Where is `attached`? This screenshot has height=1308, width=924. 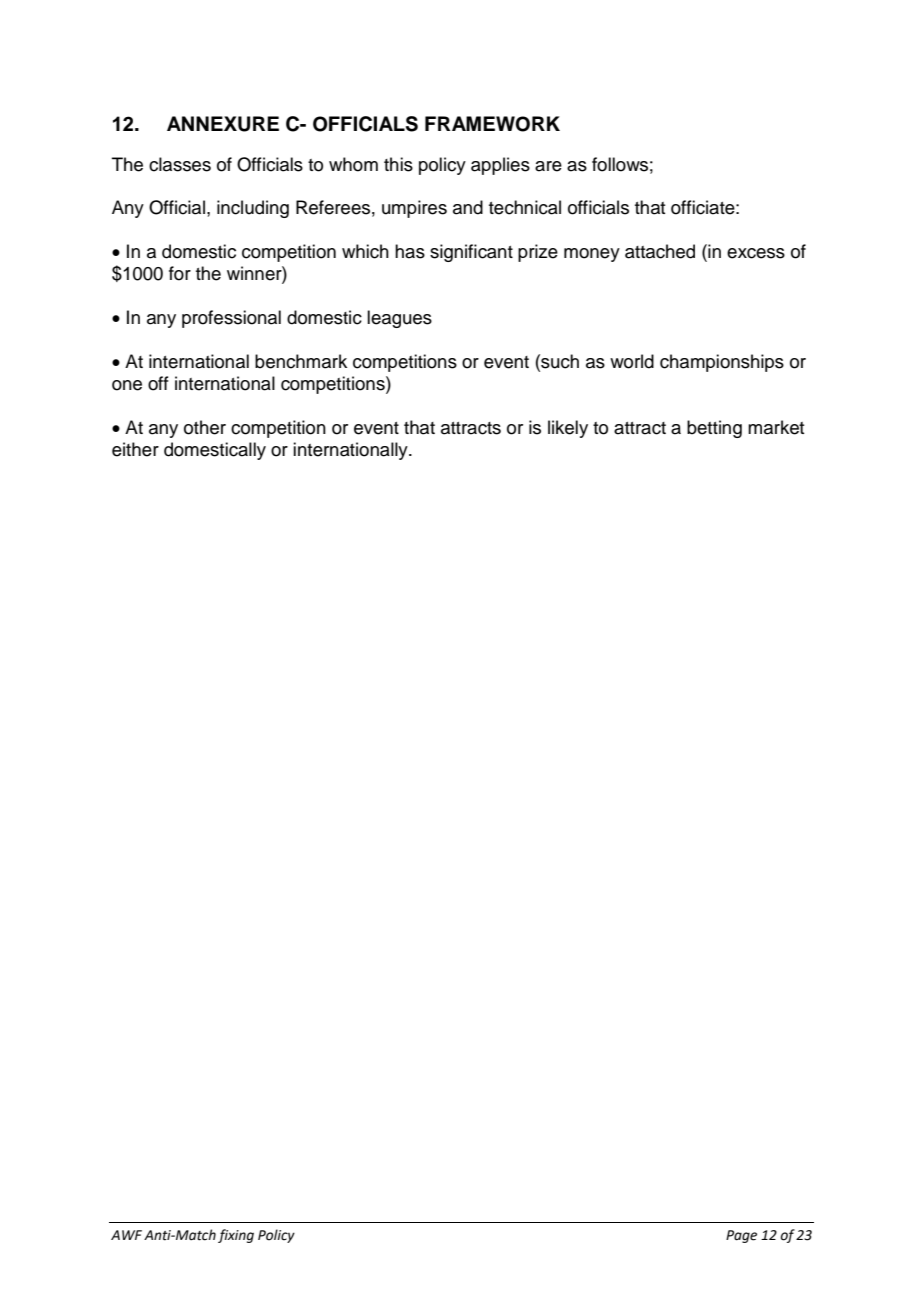
attached is located at coordinates (660, 251).
